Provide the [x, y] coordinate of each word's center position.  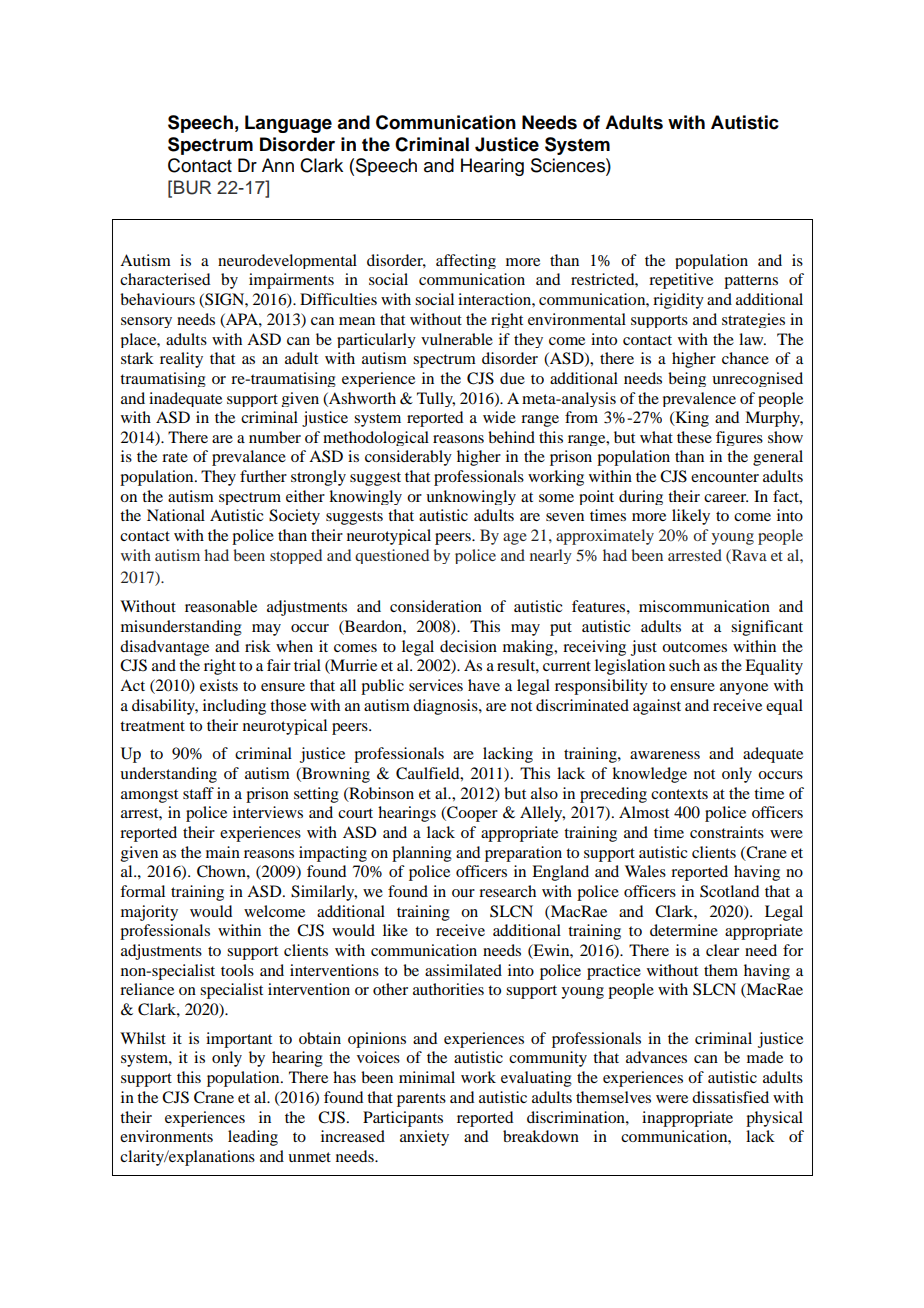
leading [253, 1138]
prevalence [699, 399]
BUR [192, 187]
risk [258, 646]
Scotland [729, 891]
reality [181, 360]
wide [499, 417]
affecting [466, 261]
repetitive [681, 281]
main [223, 852]
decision [468, 646]
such [684, 665]
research [507, 891]
